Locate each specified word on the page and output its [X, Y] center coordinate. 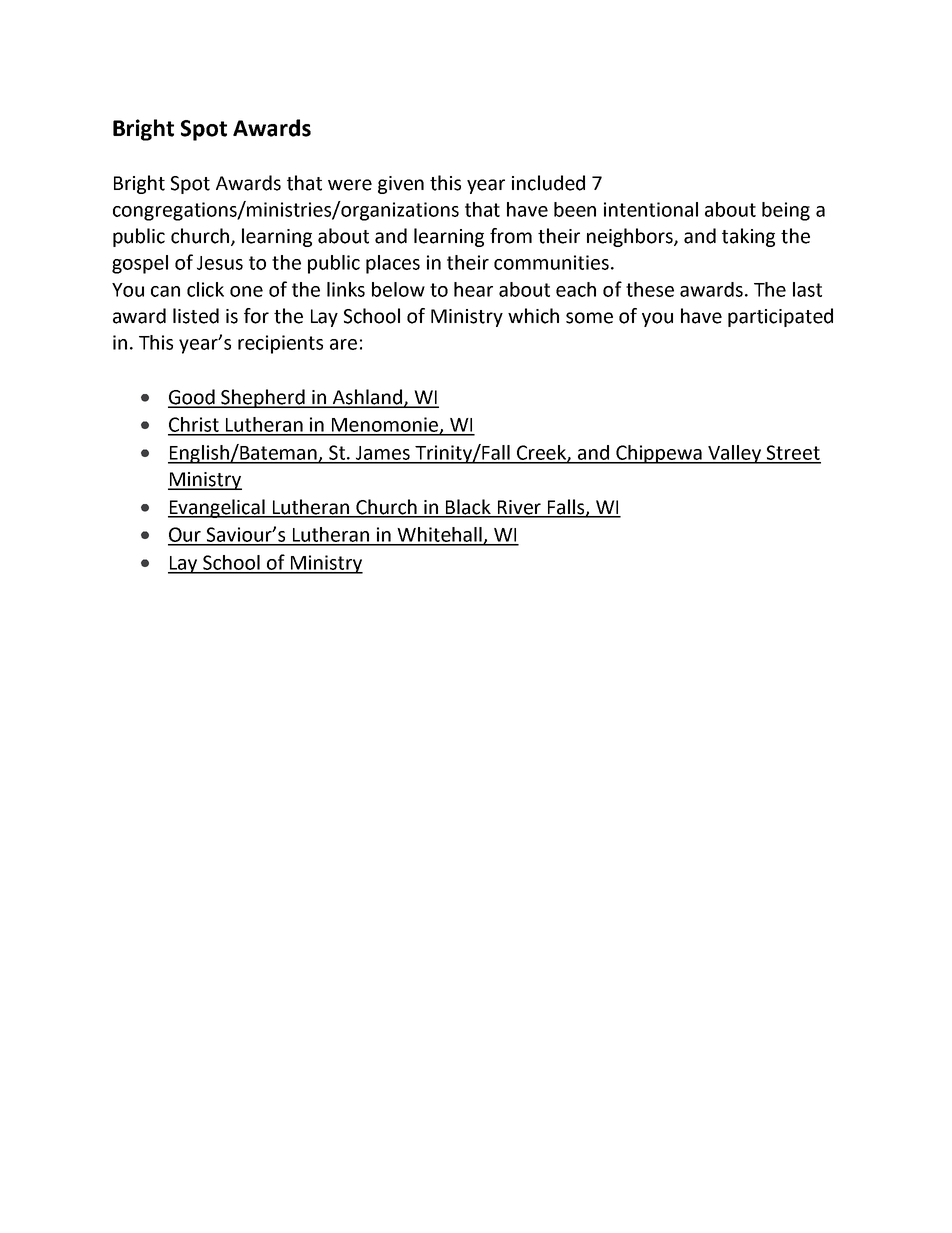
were [350, 185]
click [205, 289]
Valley [735, 454]
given [401, 185]
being [786, 211]
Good [192, 398]
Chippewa [659, 454]
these [650, 289]
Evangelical [217, 508]
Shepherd [263, 398]
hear [473, 289]
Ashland [367, 398]
